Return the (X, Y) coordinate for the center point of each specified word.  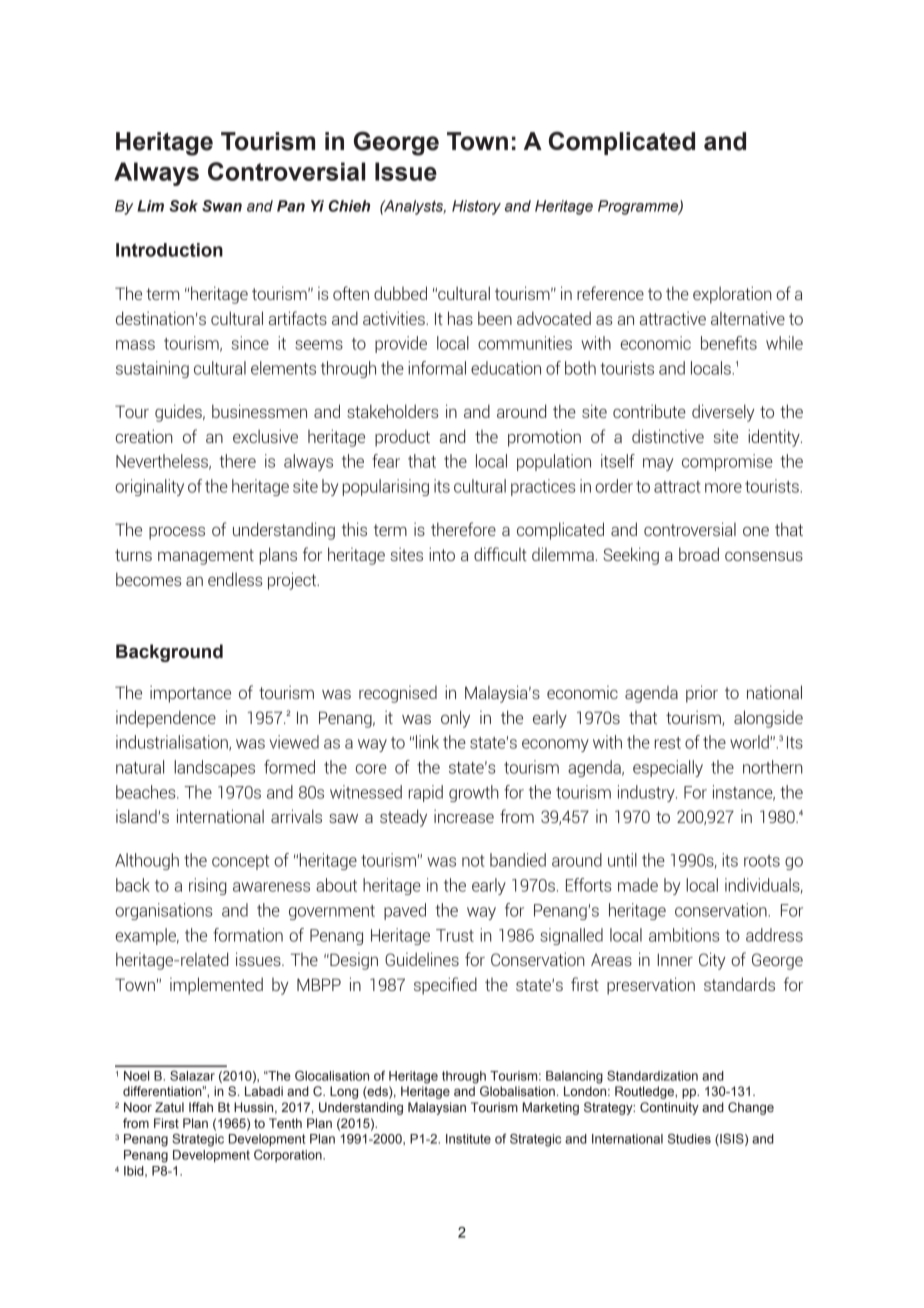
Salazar (192, 1076)
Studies (689, 1139)
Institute (468, 1139)
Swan (222, 206)
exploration (732, 295)
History (476, 207)
